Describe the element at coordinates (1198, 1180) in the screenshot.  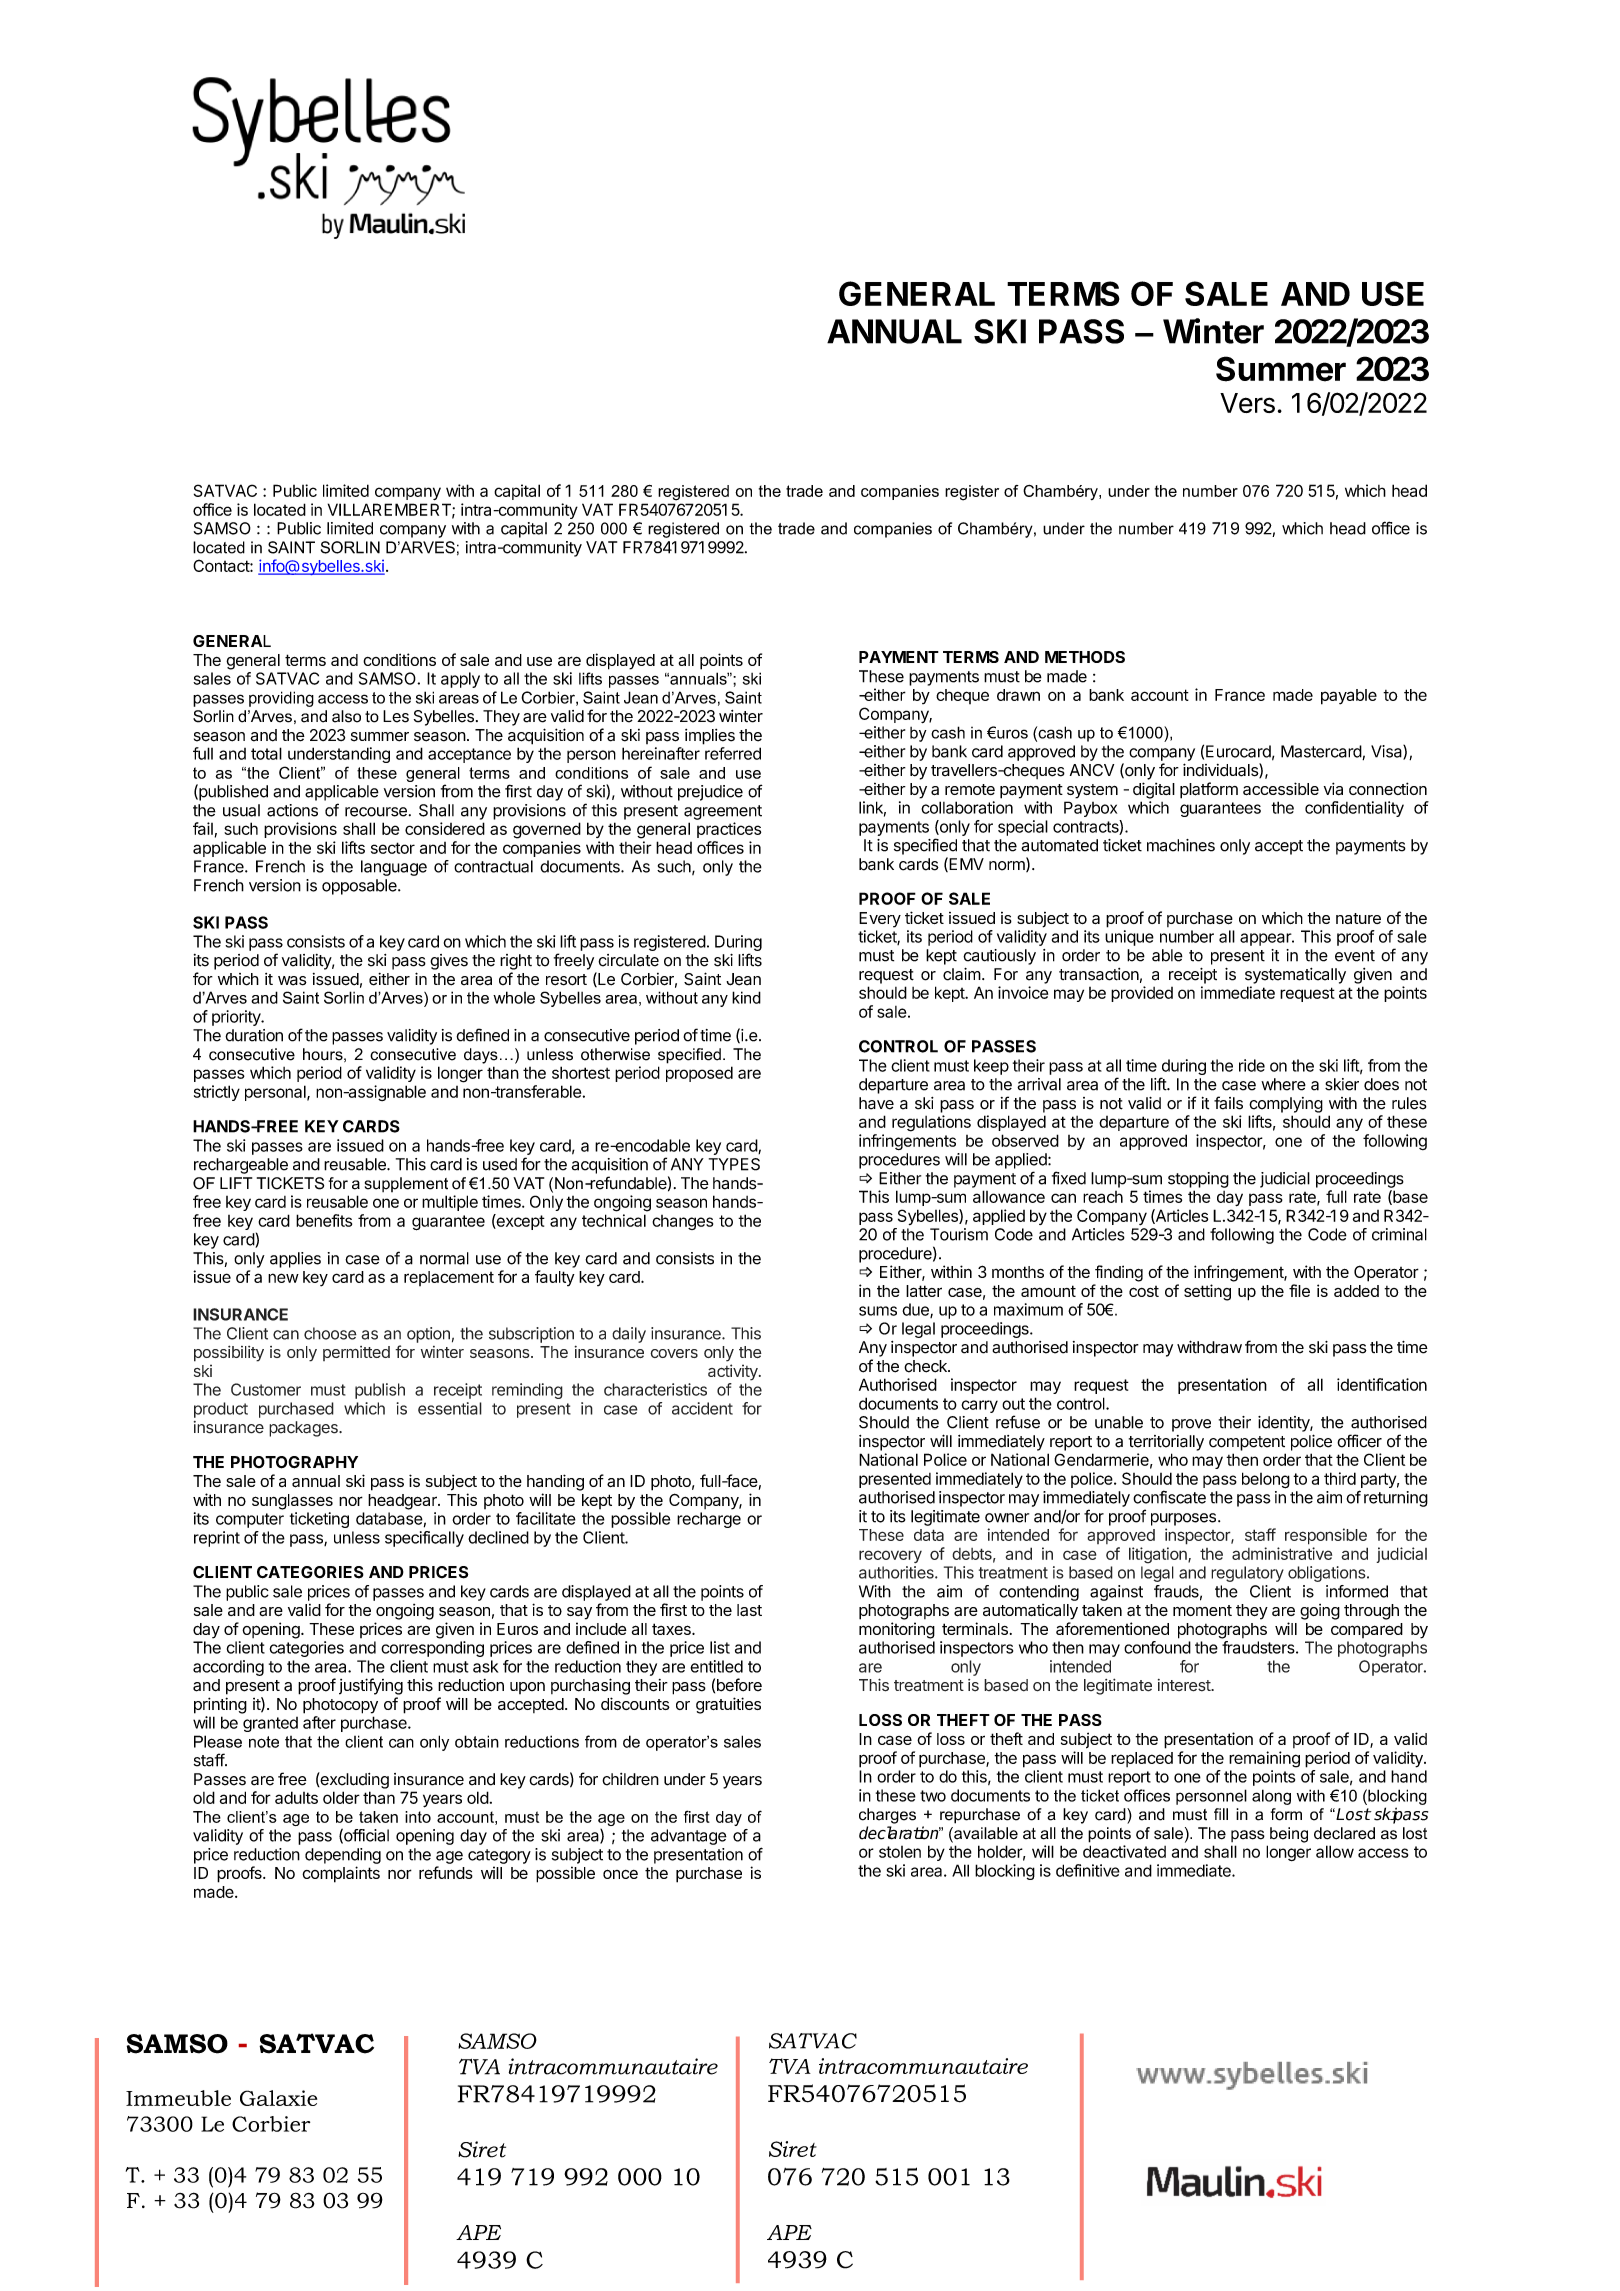
I see `stopping` at that location.
